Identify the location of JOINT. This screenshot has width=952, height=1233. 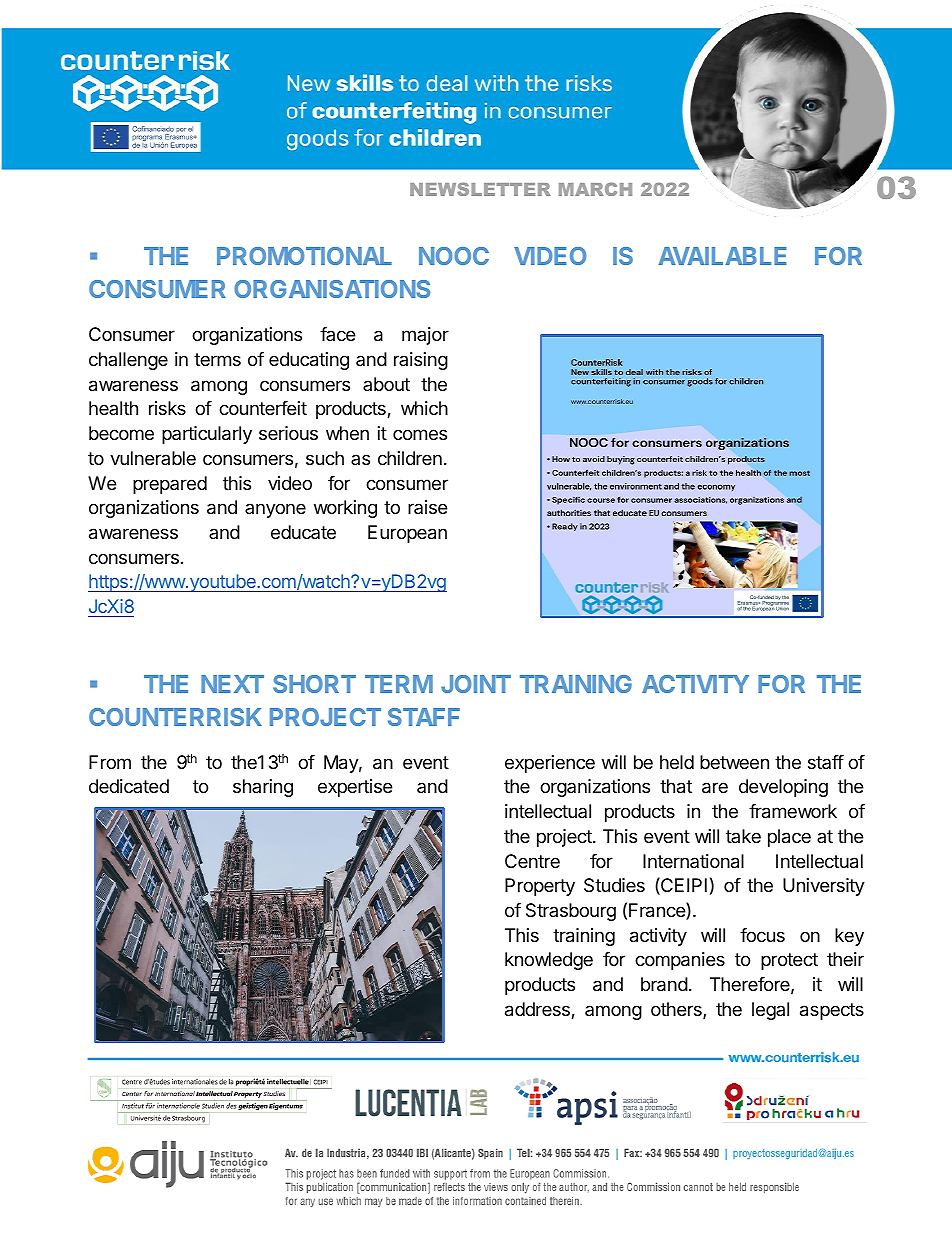
(476, 684).
